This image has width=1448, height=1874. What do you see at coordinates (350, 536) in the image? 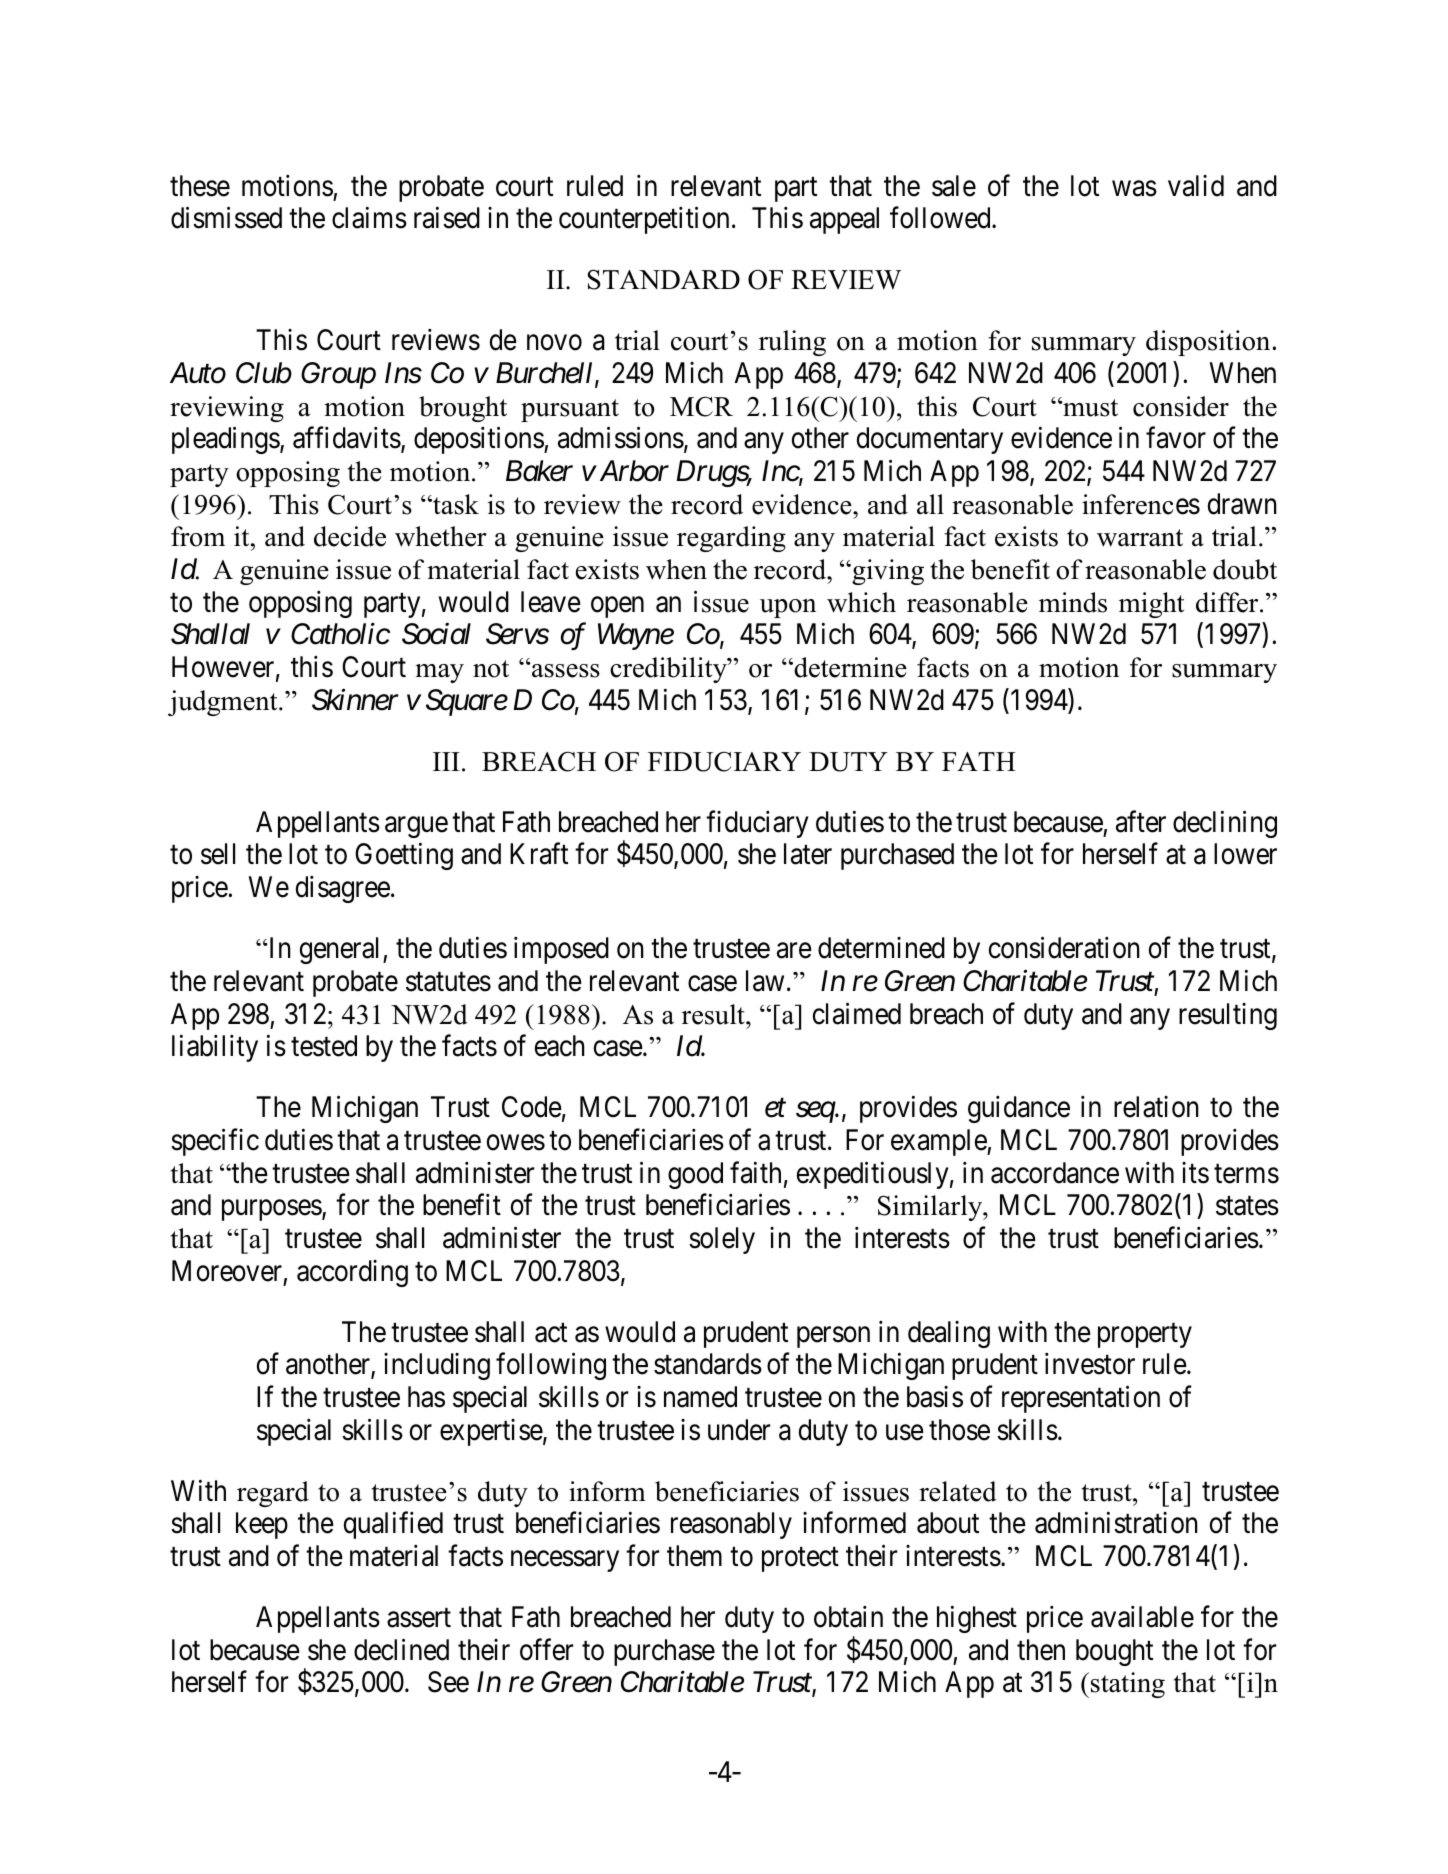
I see `decide` at bounding box center [350, 536].
